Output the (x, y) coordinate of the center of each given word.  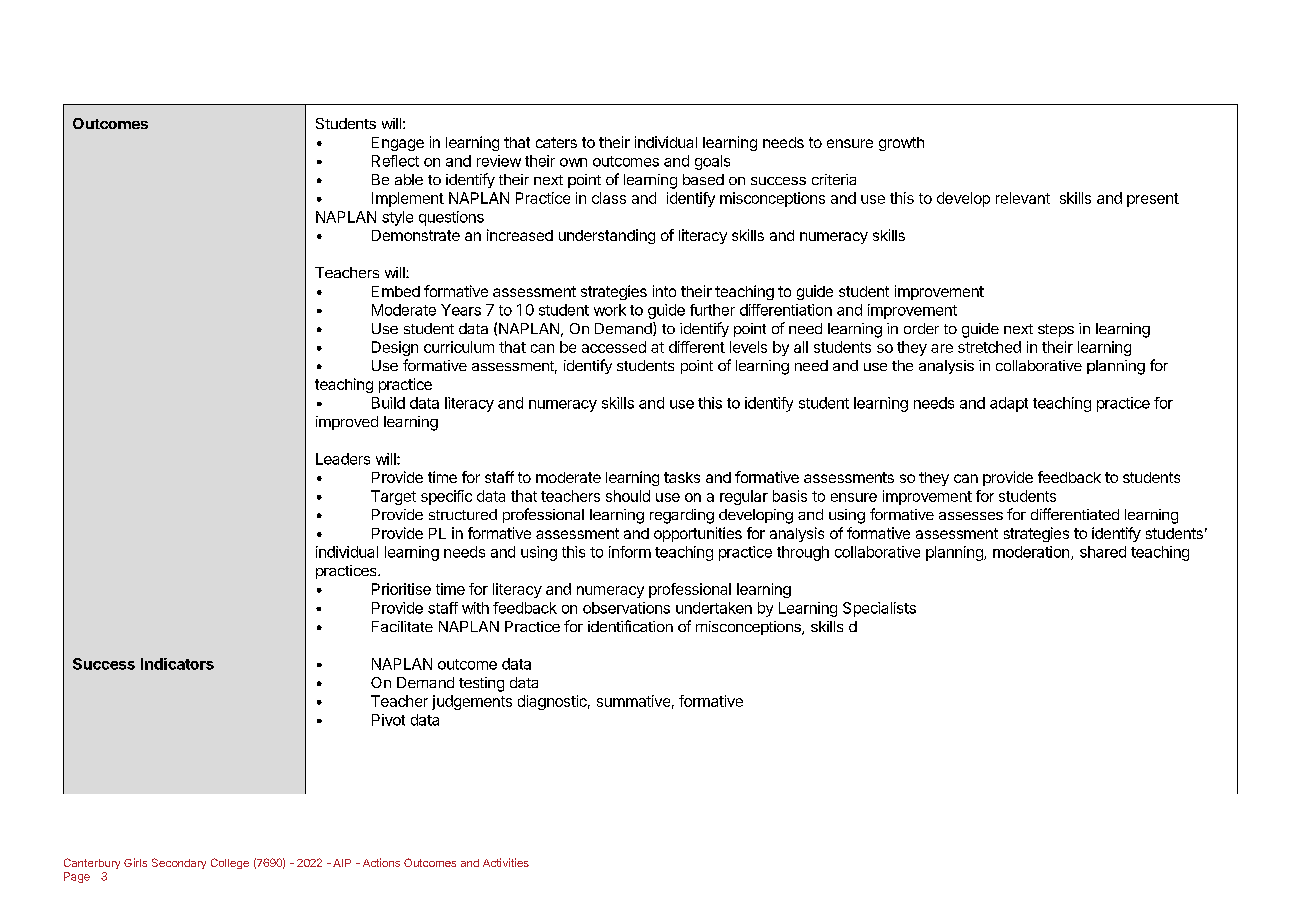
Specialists (879, 609)
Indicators (177, 664)
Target (393, 497)
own (573, 162)
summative (633, 701)
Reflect (395, 161)
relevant (1023, 198)
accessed (614, 347)
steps (1056, 330)
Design (395, 348)
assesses (971, 516)
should (628, 496)
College (230, 863)
